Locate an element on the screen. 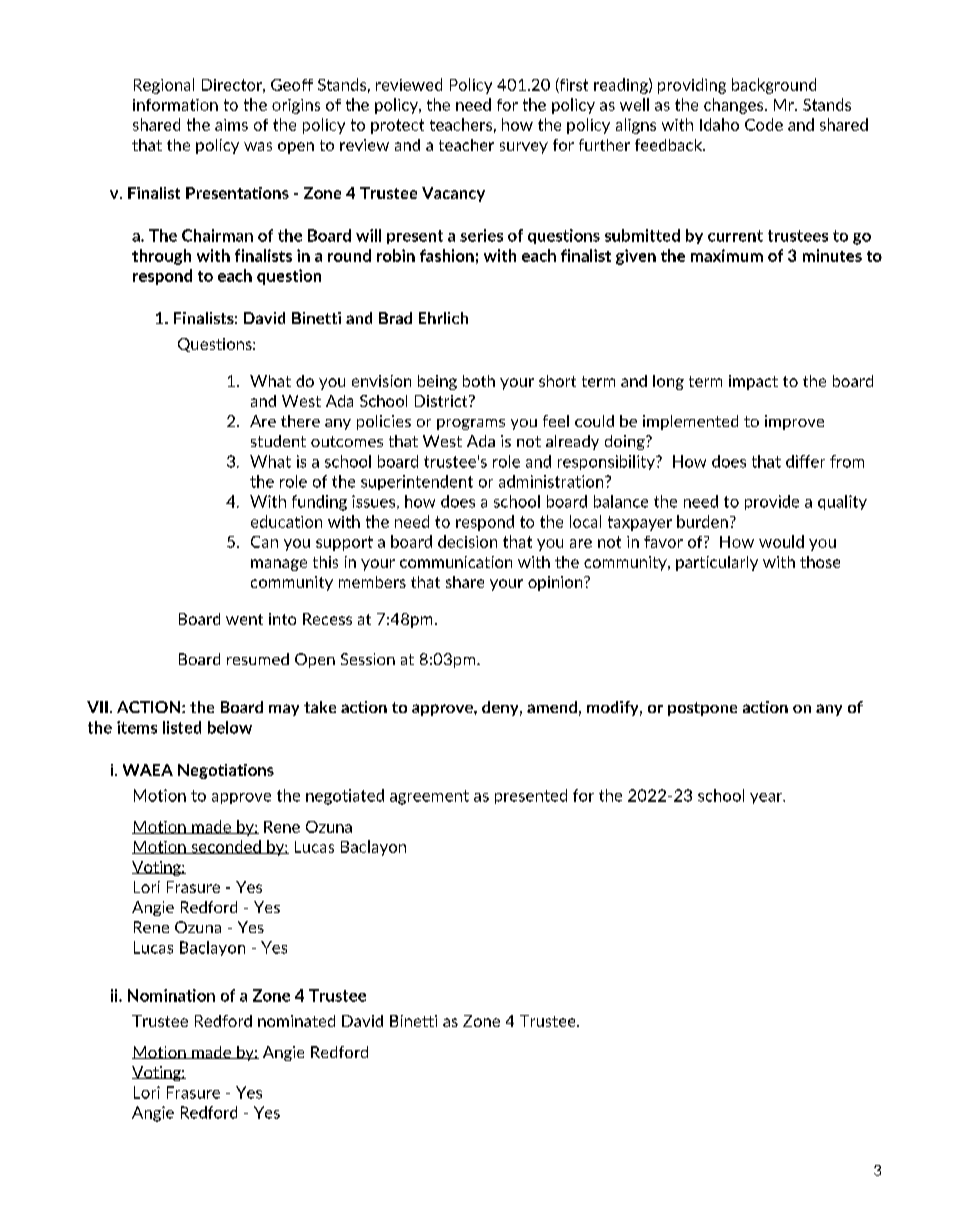 The image size is (973, 1232). impact is located at coordinates (753, 382).
